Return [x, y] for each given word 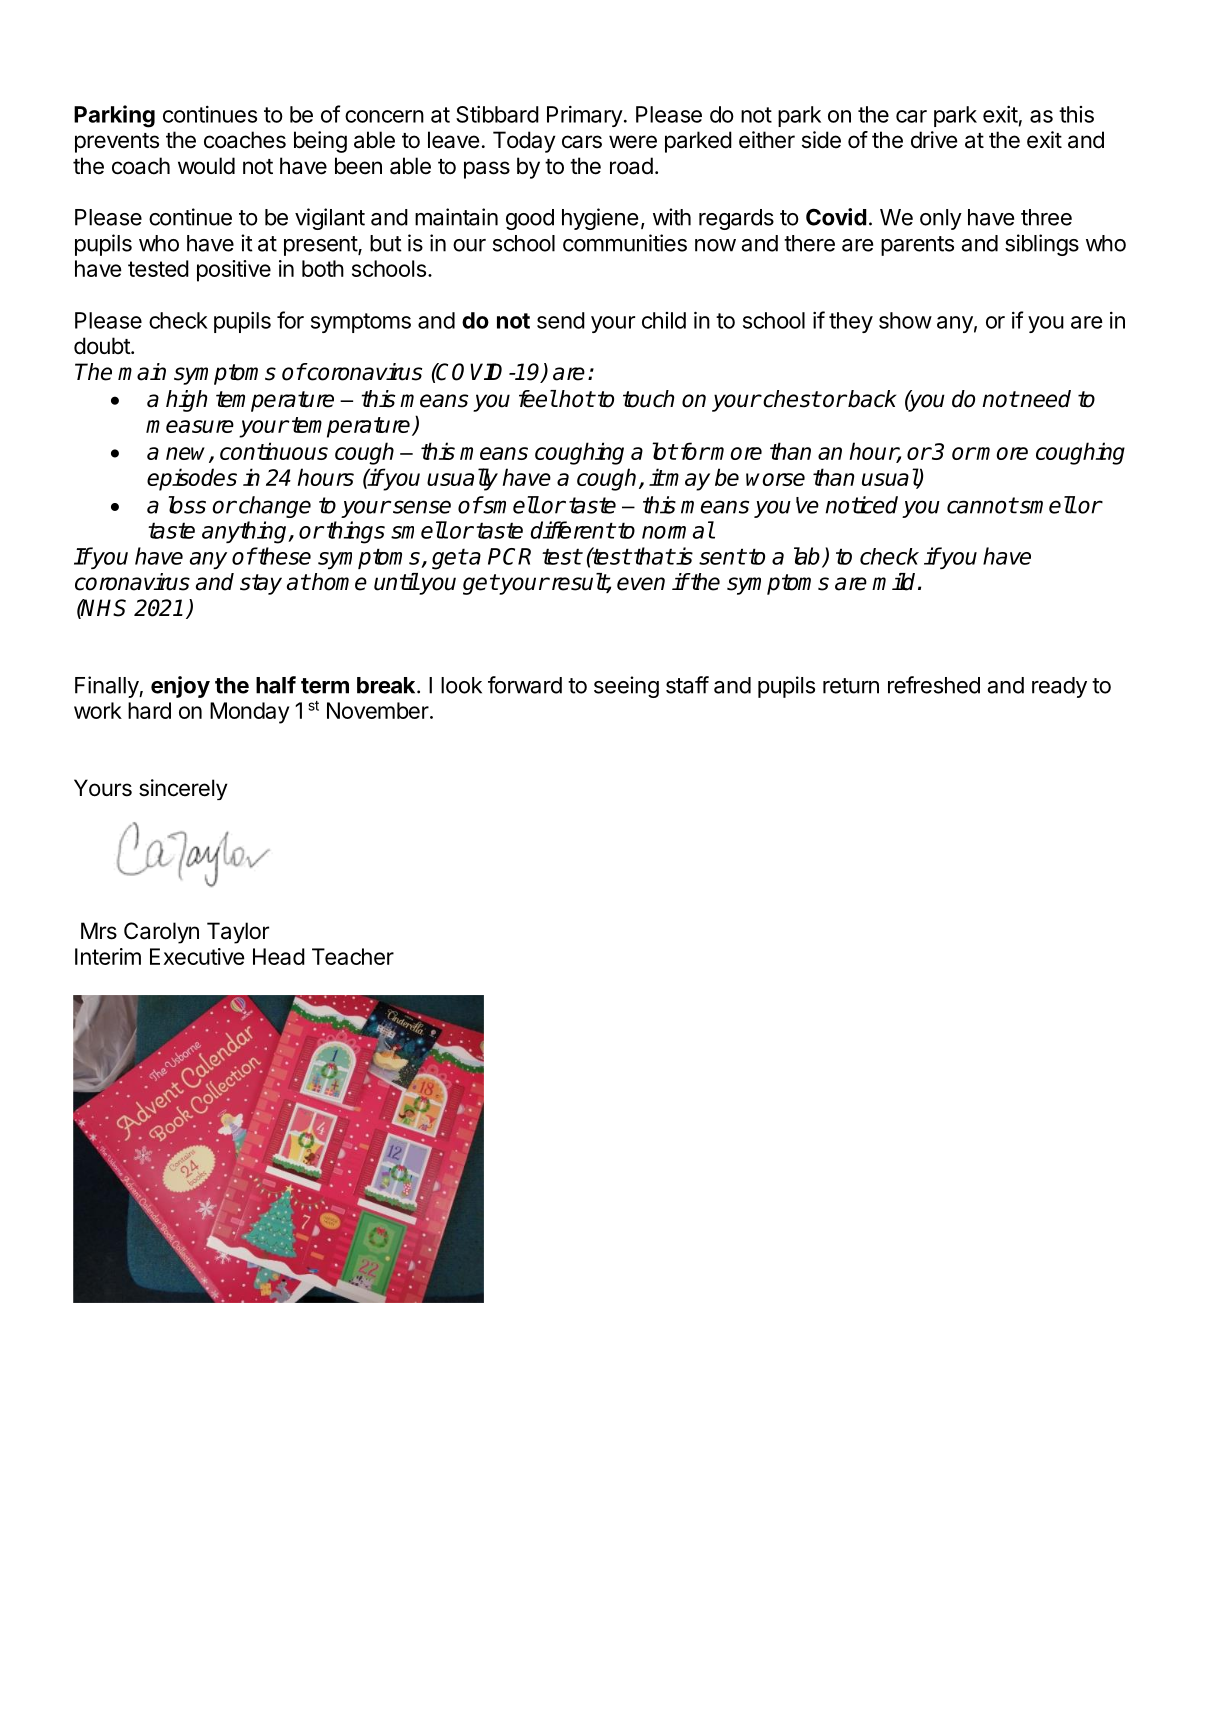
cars [582, 142]
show [905, 320]
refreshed [934, 685]
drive [934, 140]
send [561, 320]
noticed [862, 505]
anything [246, 532]
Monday [249, 713]
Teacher [353, 956]
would [206, 166]
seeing [626, 687]
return [851, 686]
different [573, 530]
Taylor [238, 933]
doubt [103, 346]
